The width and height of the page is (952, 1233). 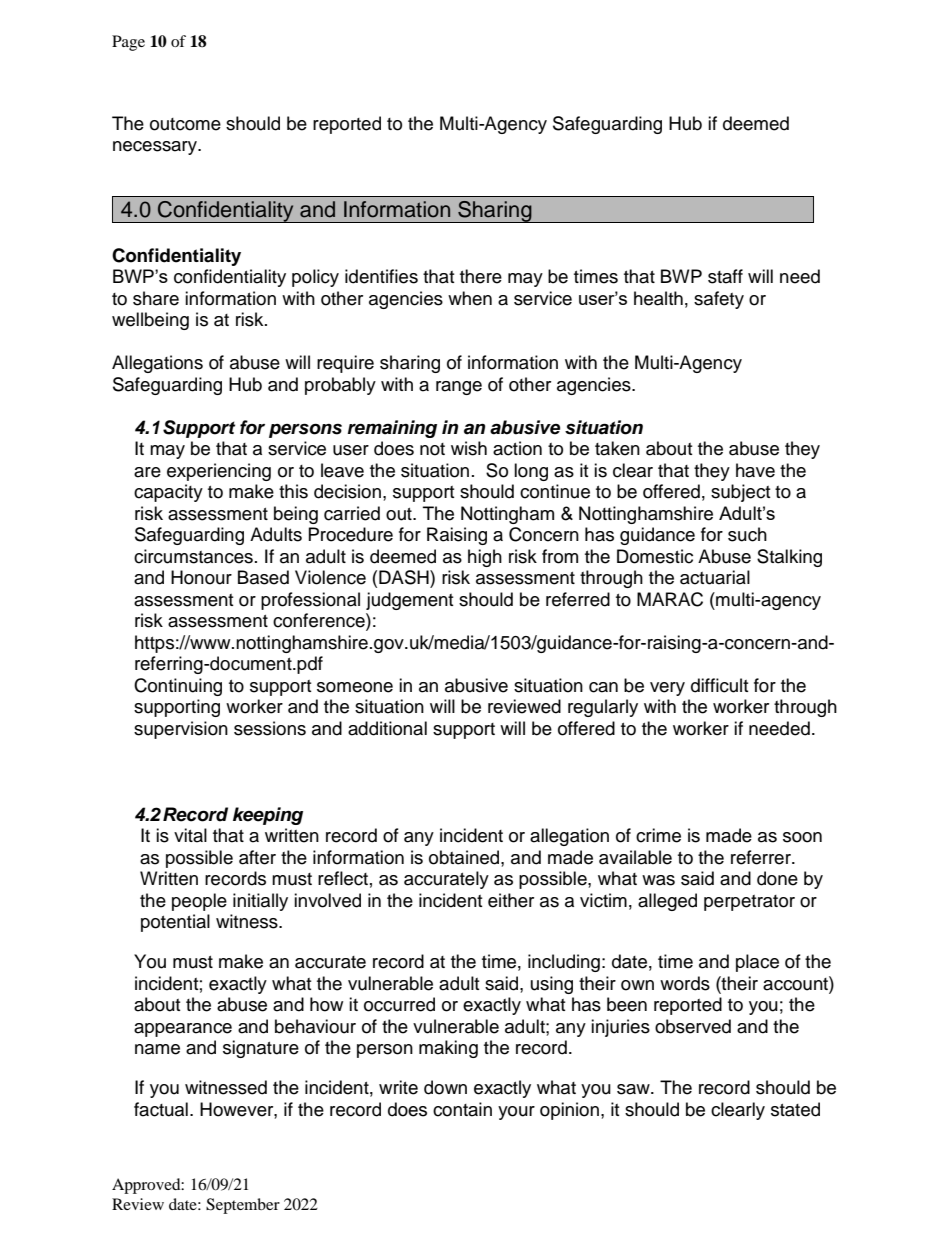 I want to click on experiencing, so click(x=219, y=472).
